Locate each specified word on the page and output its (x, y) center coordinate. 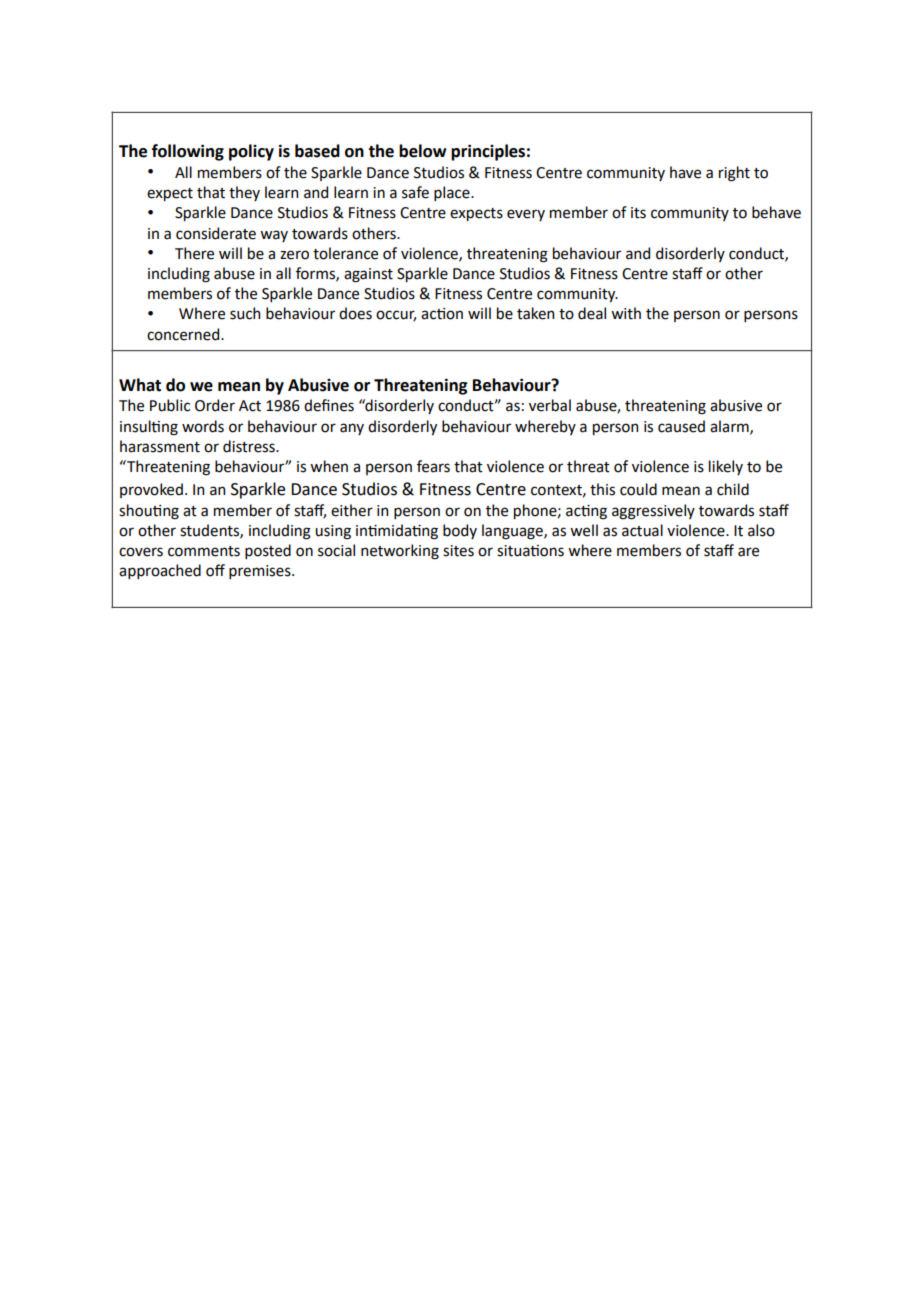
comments (204, 551)
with (626, 313)
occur (396, 316)
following (188, 152)
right (734, 174)
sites (458, 551)
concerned (184, 334)
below (422, 151)
